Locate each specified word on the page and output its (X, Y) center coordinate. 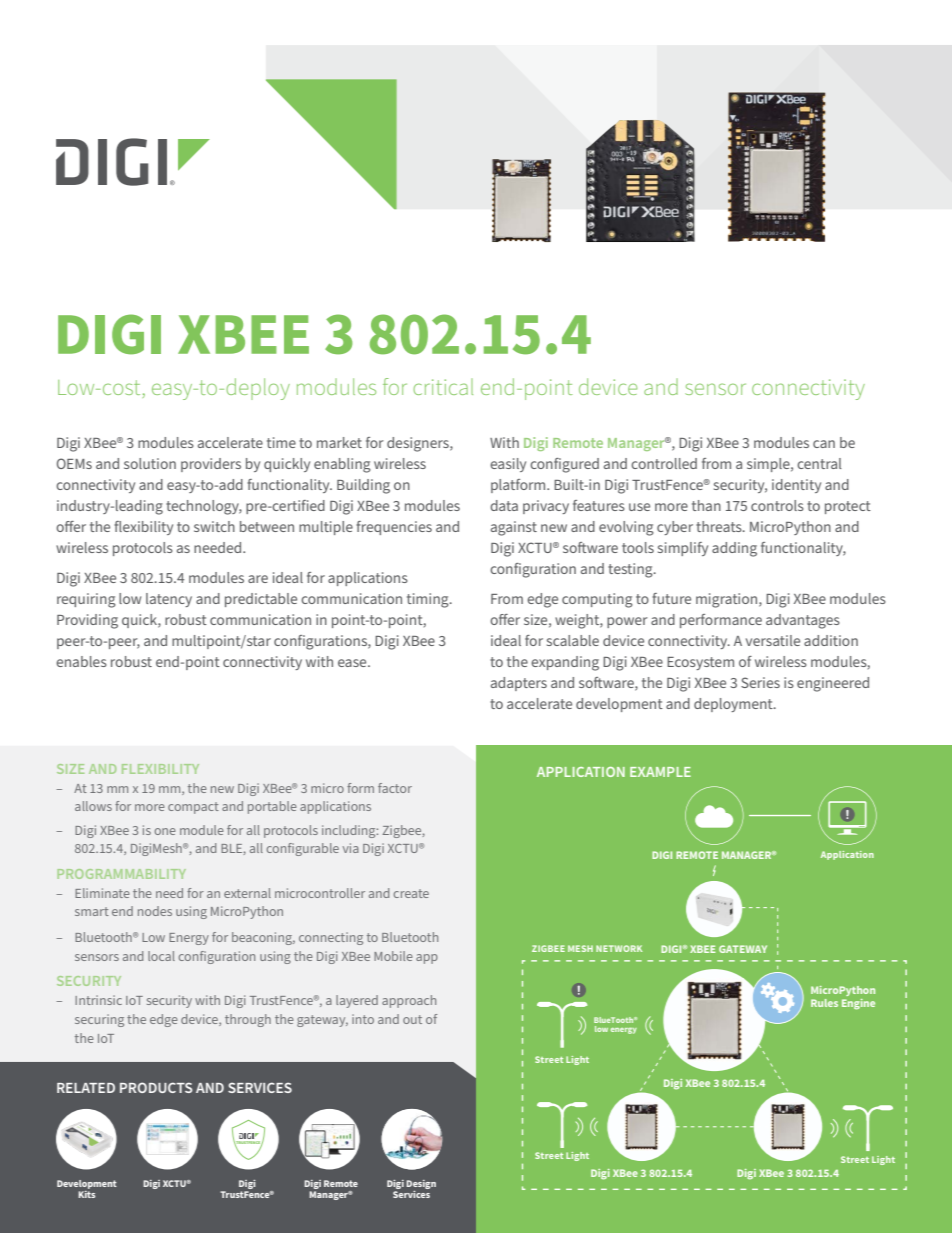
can (824, 444)
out (412, 1019)
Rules (824, 1003)
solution (150, 463)
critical (443, 386)
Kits (86, 1193)
